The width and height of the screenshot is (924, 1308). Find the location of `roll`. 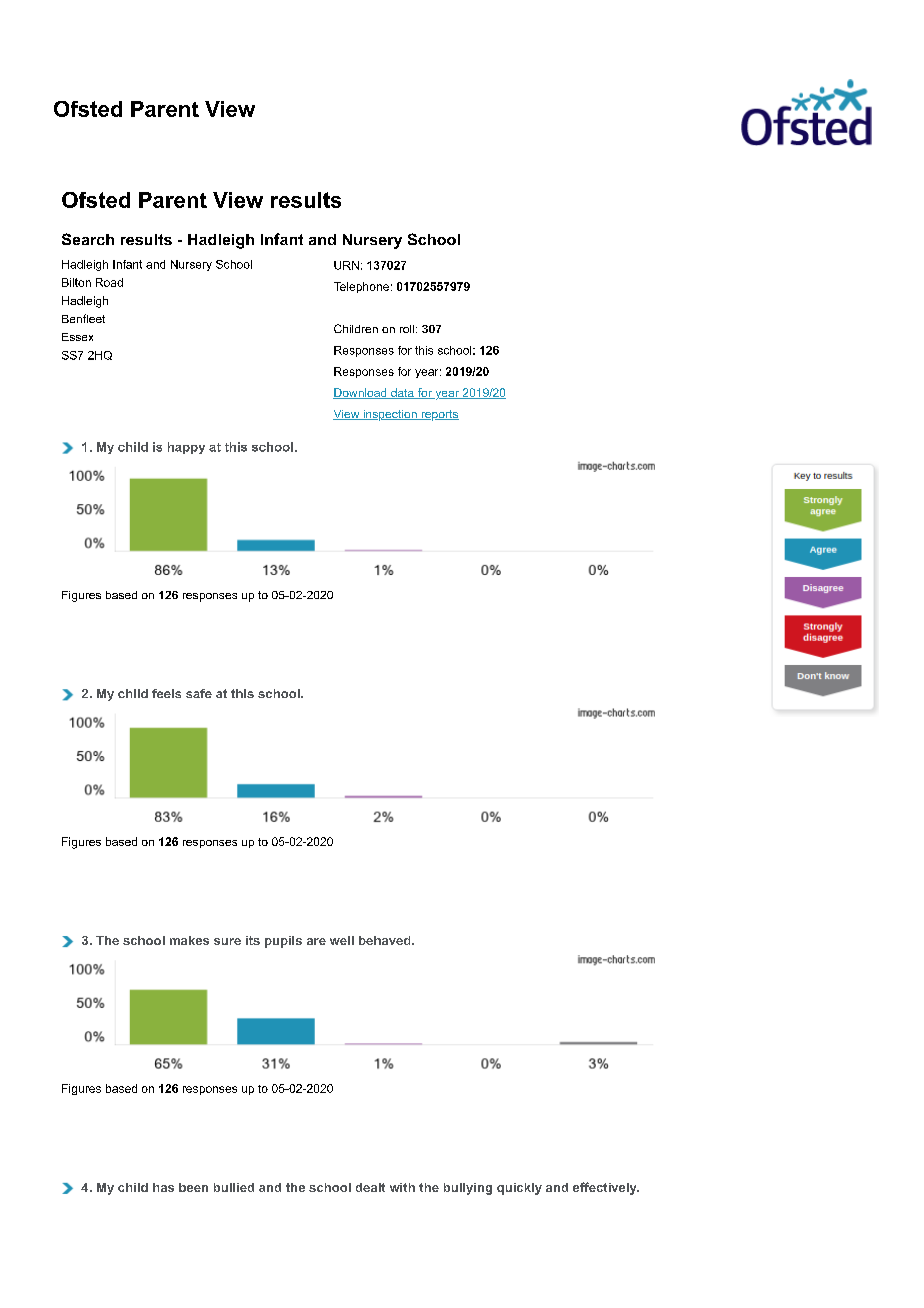

roll is located at coordinates (408, 329).
